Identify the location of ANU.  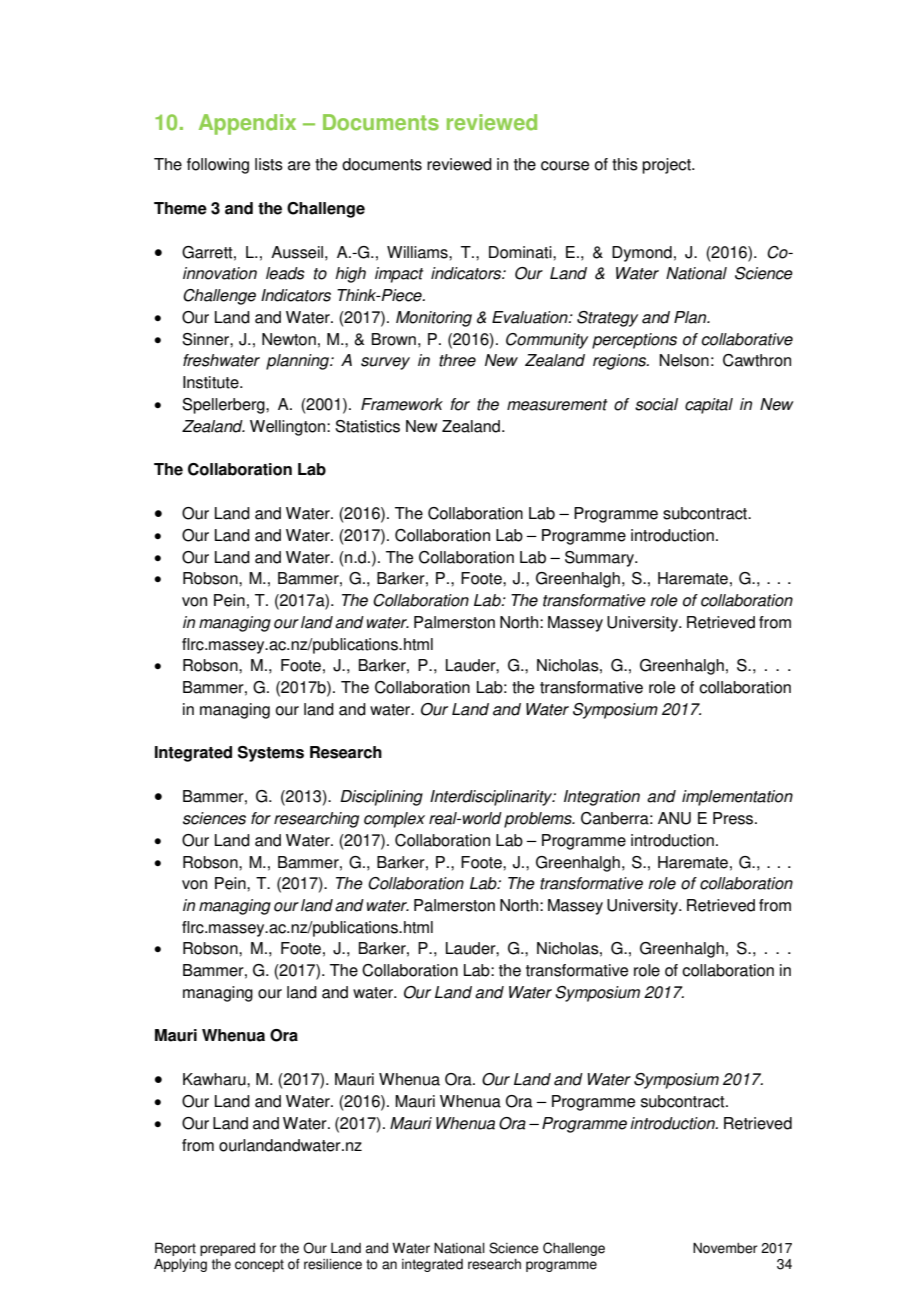
(674, 818).
